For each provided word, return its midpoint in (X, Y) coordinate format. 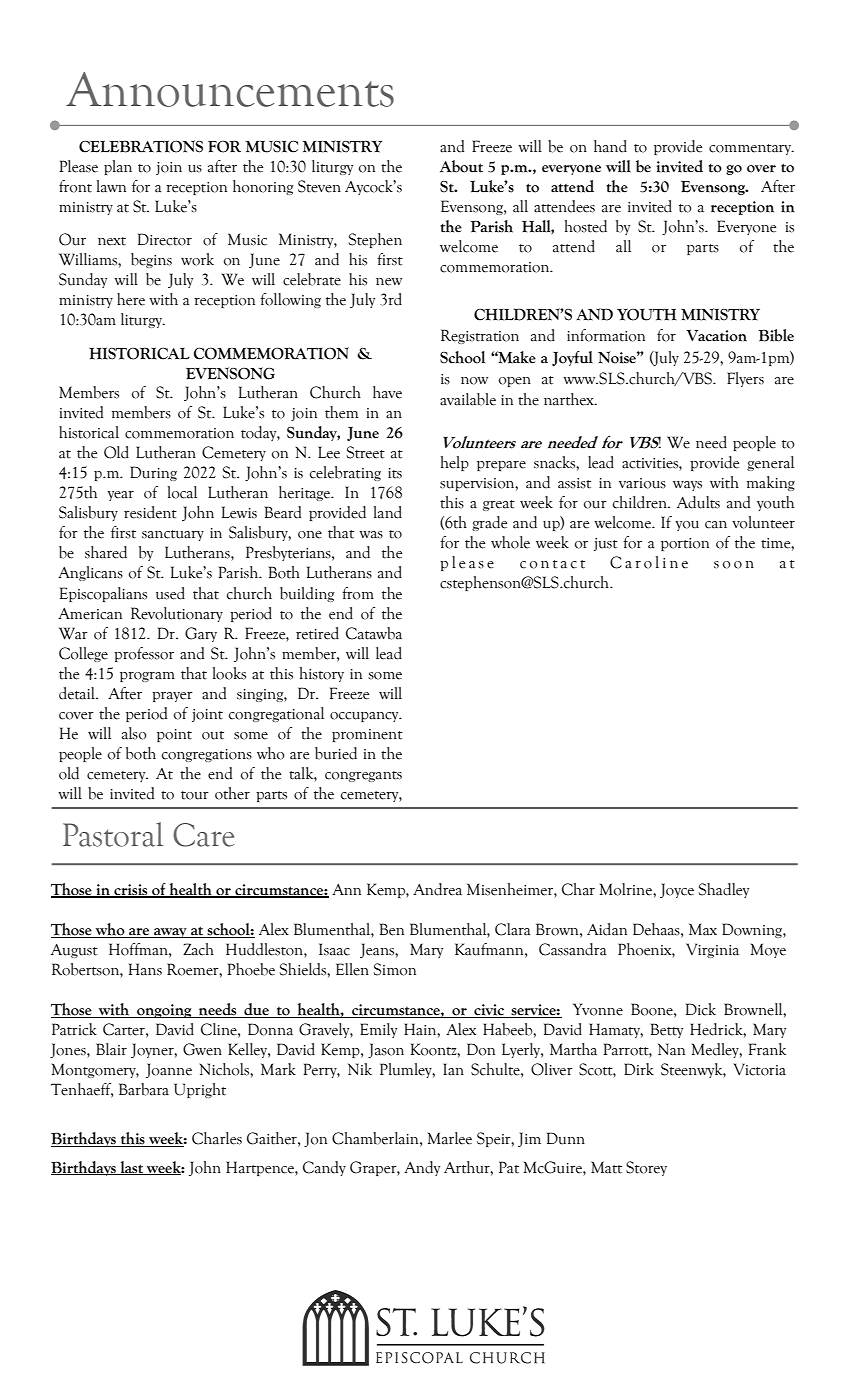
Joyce (677, 890)
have (387, 392)
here (131, 299)
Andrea (437, 889)
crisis (131, 891)
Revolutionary (177, 614)
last (131, 1168)
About (461, 166)
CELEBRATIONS (141, 146)
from (358, 593)
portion (685, 544)
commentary (751, 149)
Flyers (745, 379)
